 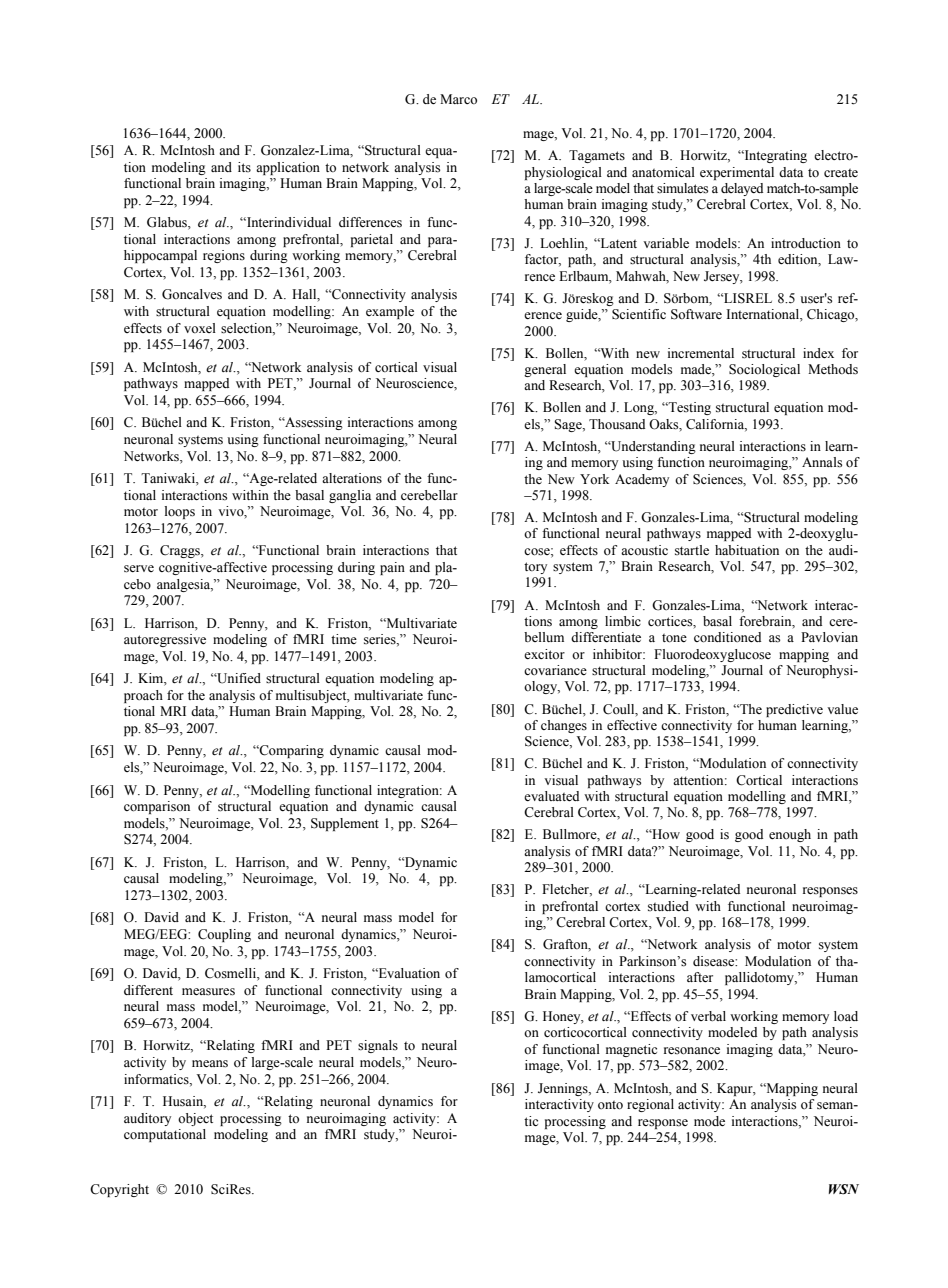 I want to click on studied, so click(x=668, y=906).
